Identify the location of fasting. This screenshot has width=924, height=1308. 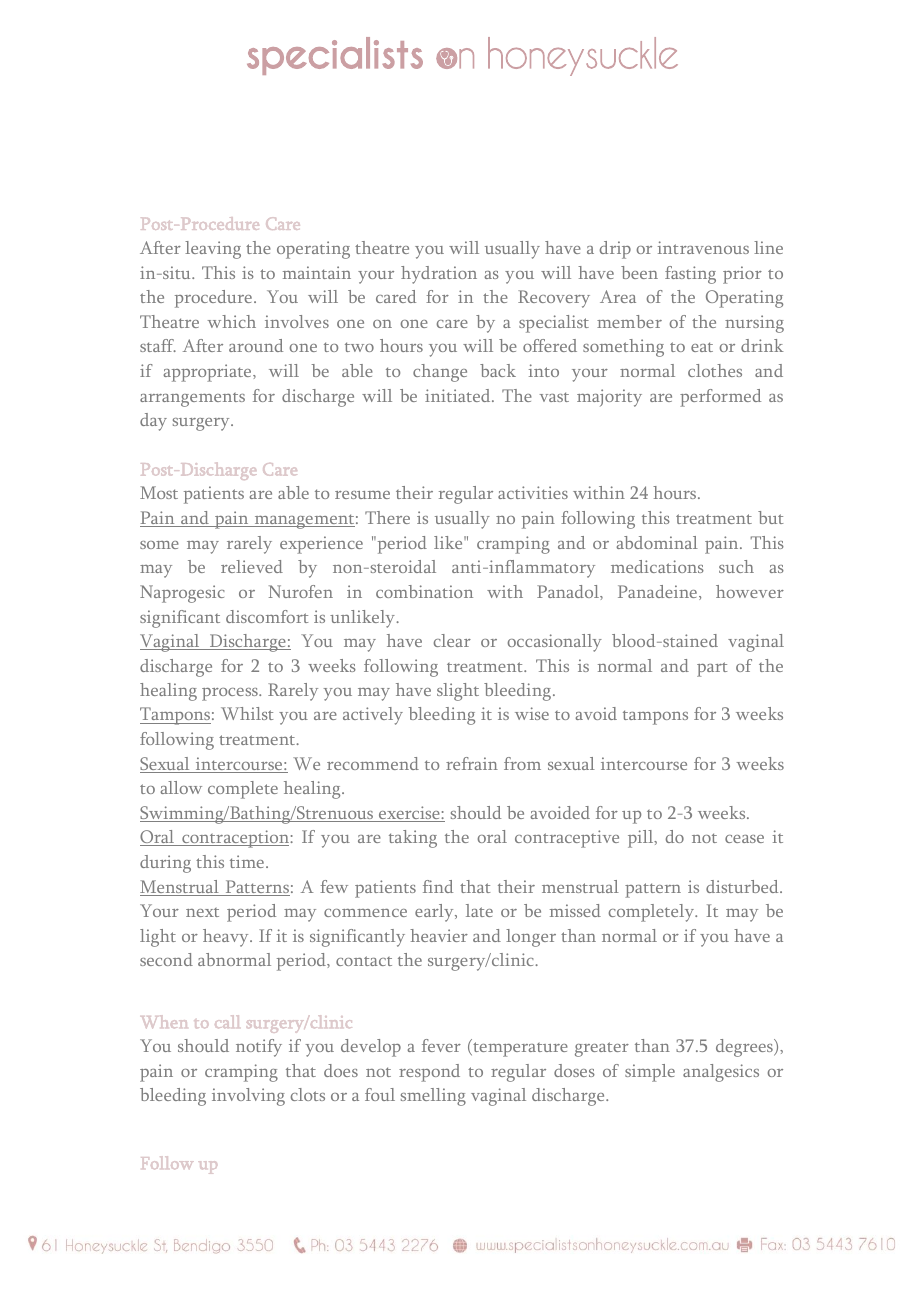
(690, 275).
